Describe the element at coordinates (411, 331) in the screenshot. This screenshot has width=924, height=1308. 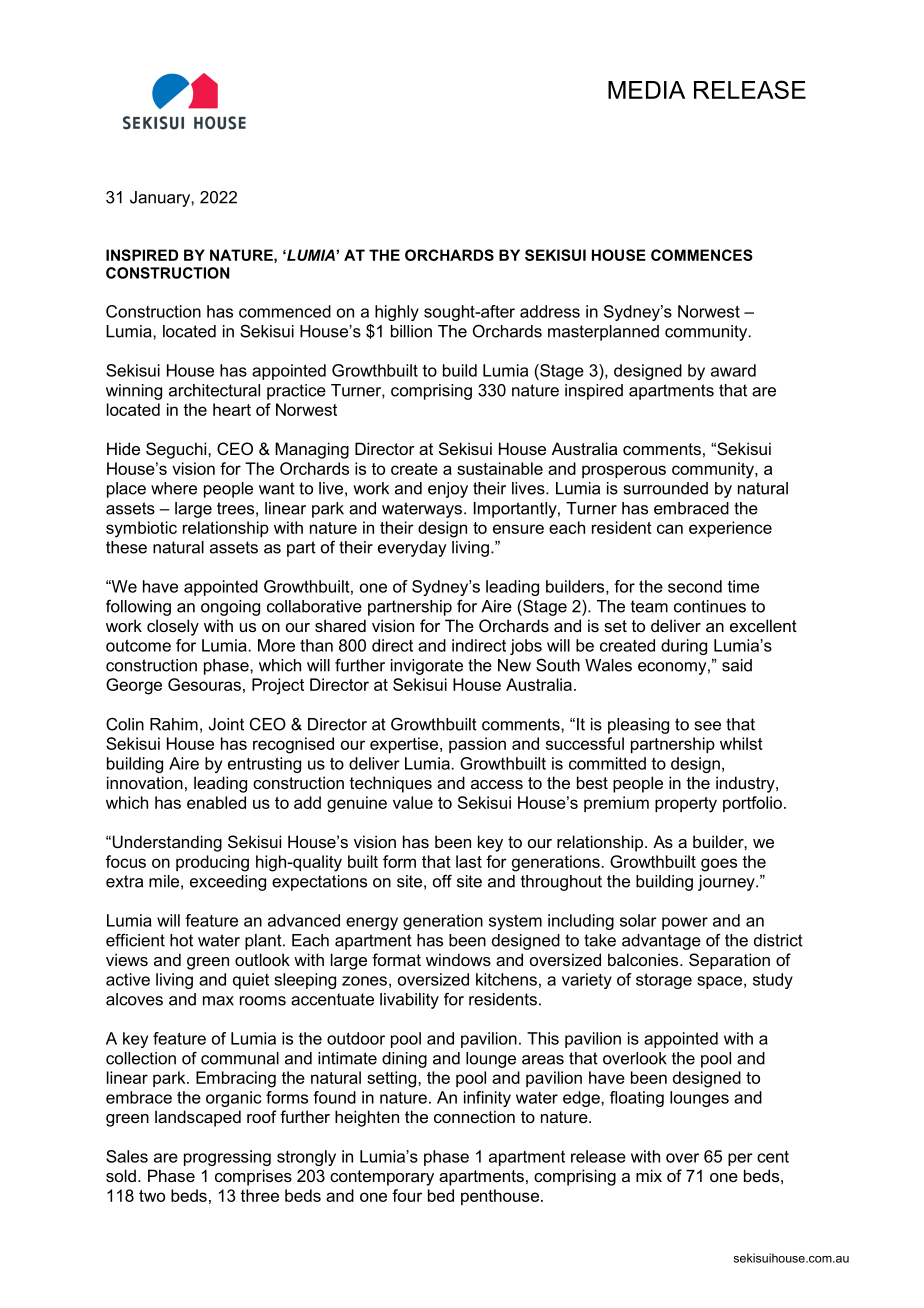
I see `billion` at that location.
